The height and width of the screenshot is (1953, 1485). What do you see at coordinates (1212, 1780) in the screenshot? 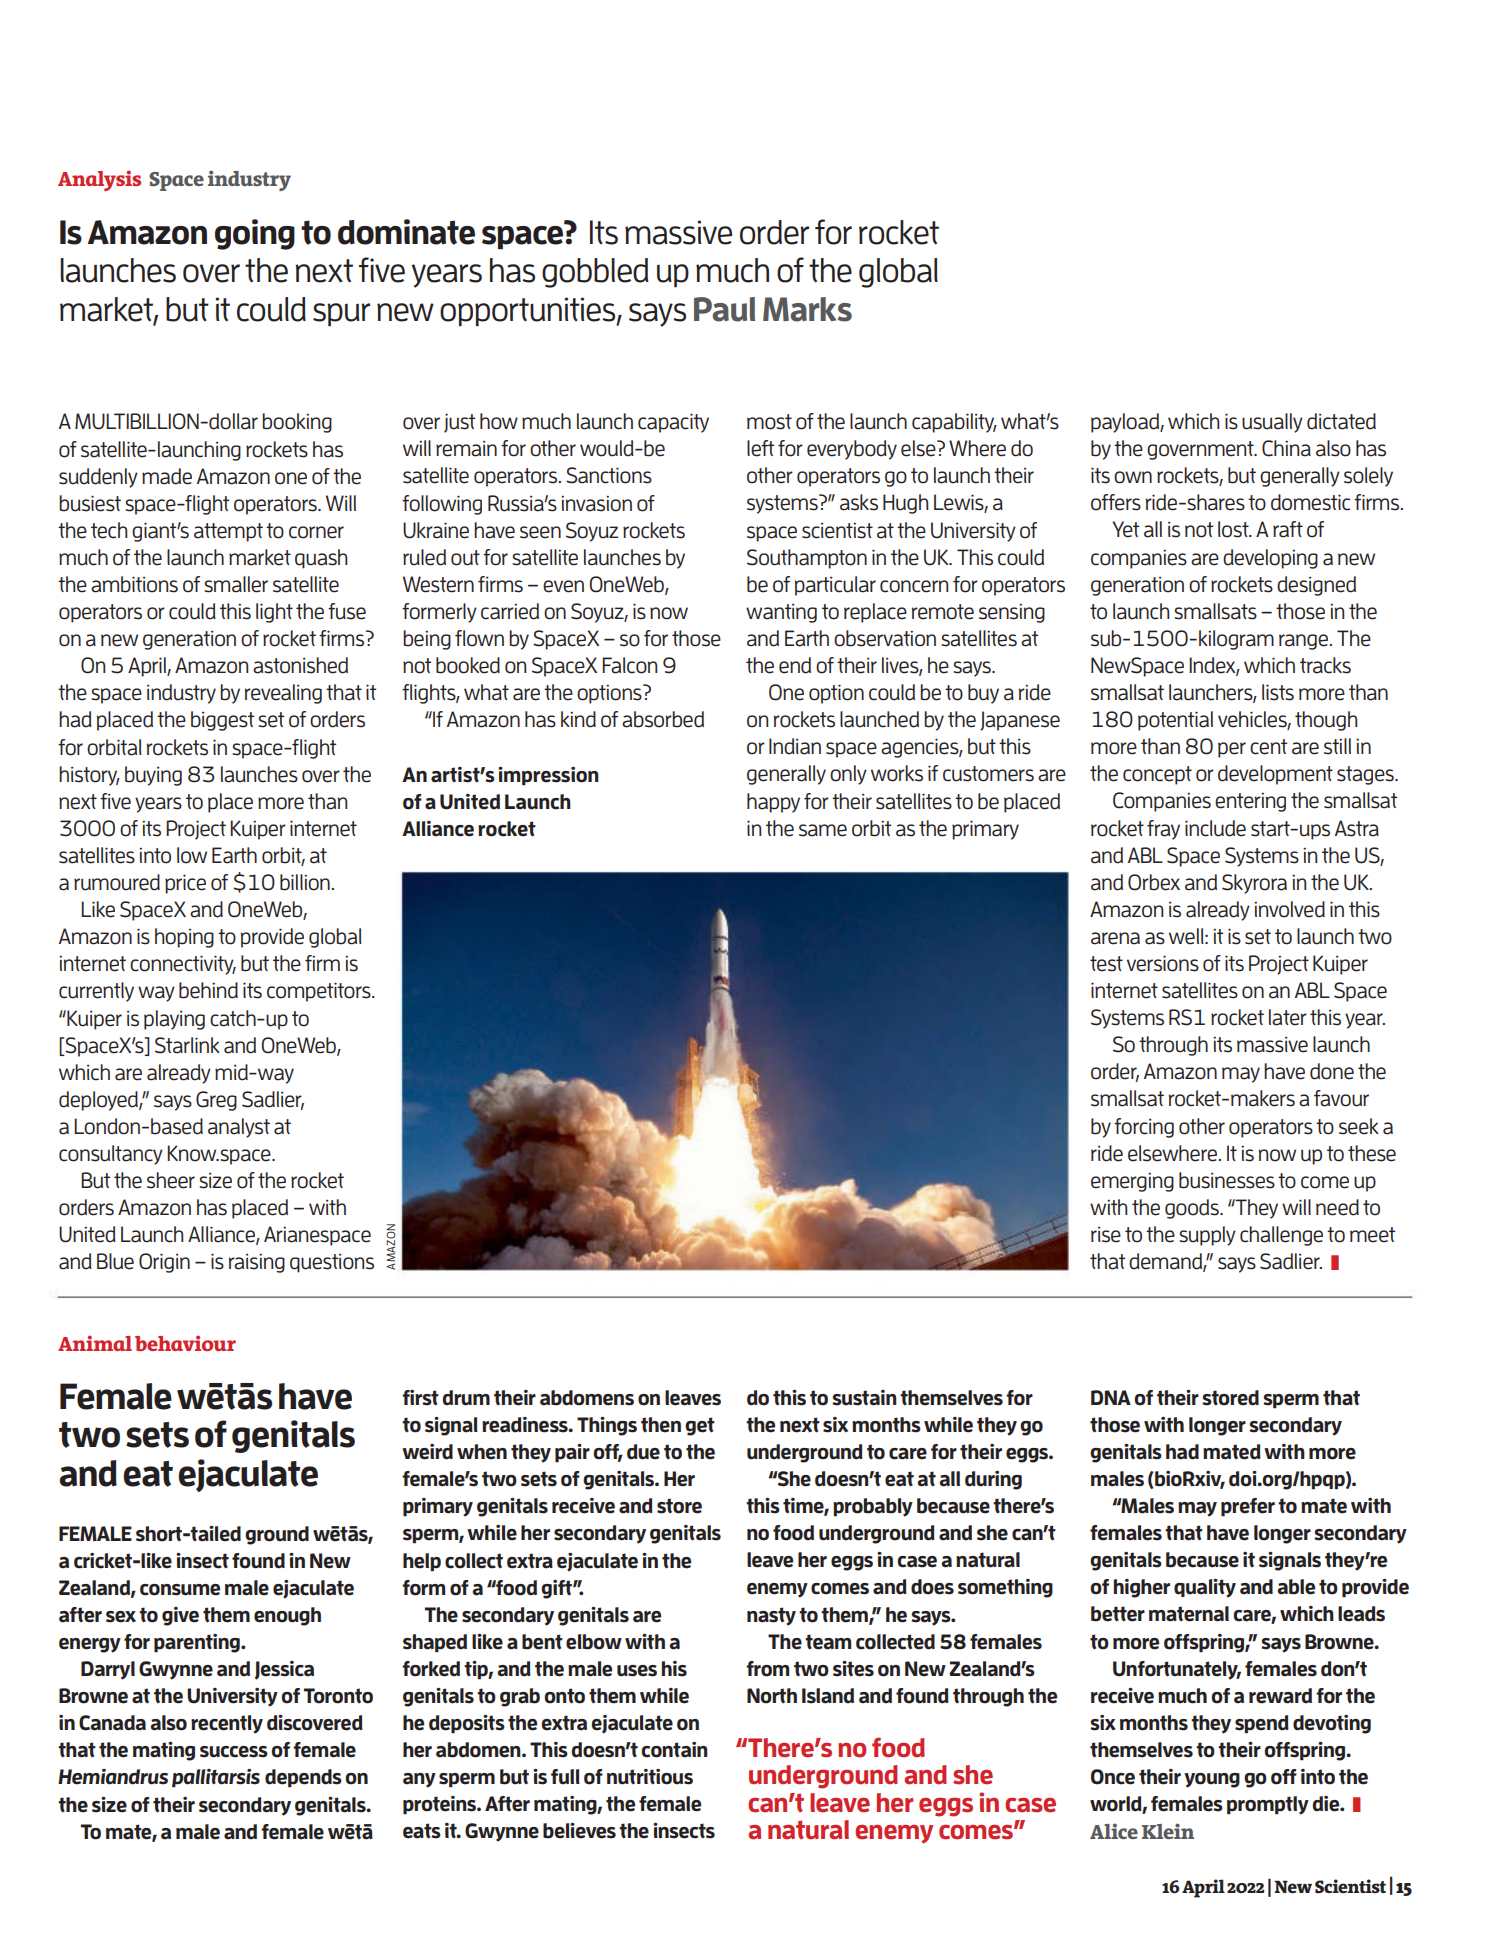
I see `young` at bounding box center [1212, 1780].
